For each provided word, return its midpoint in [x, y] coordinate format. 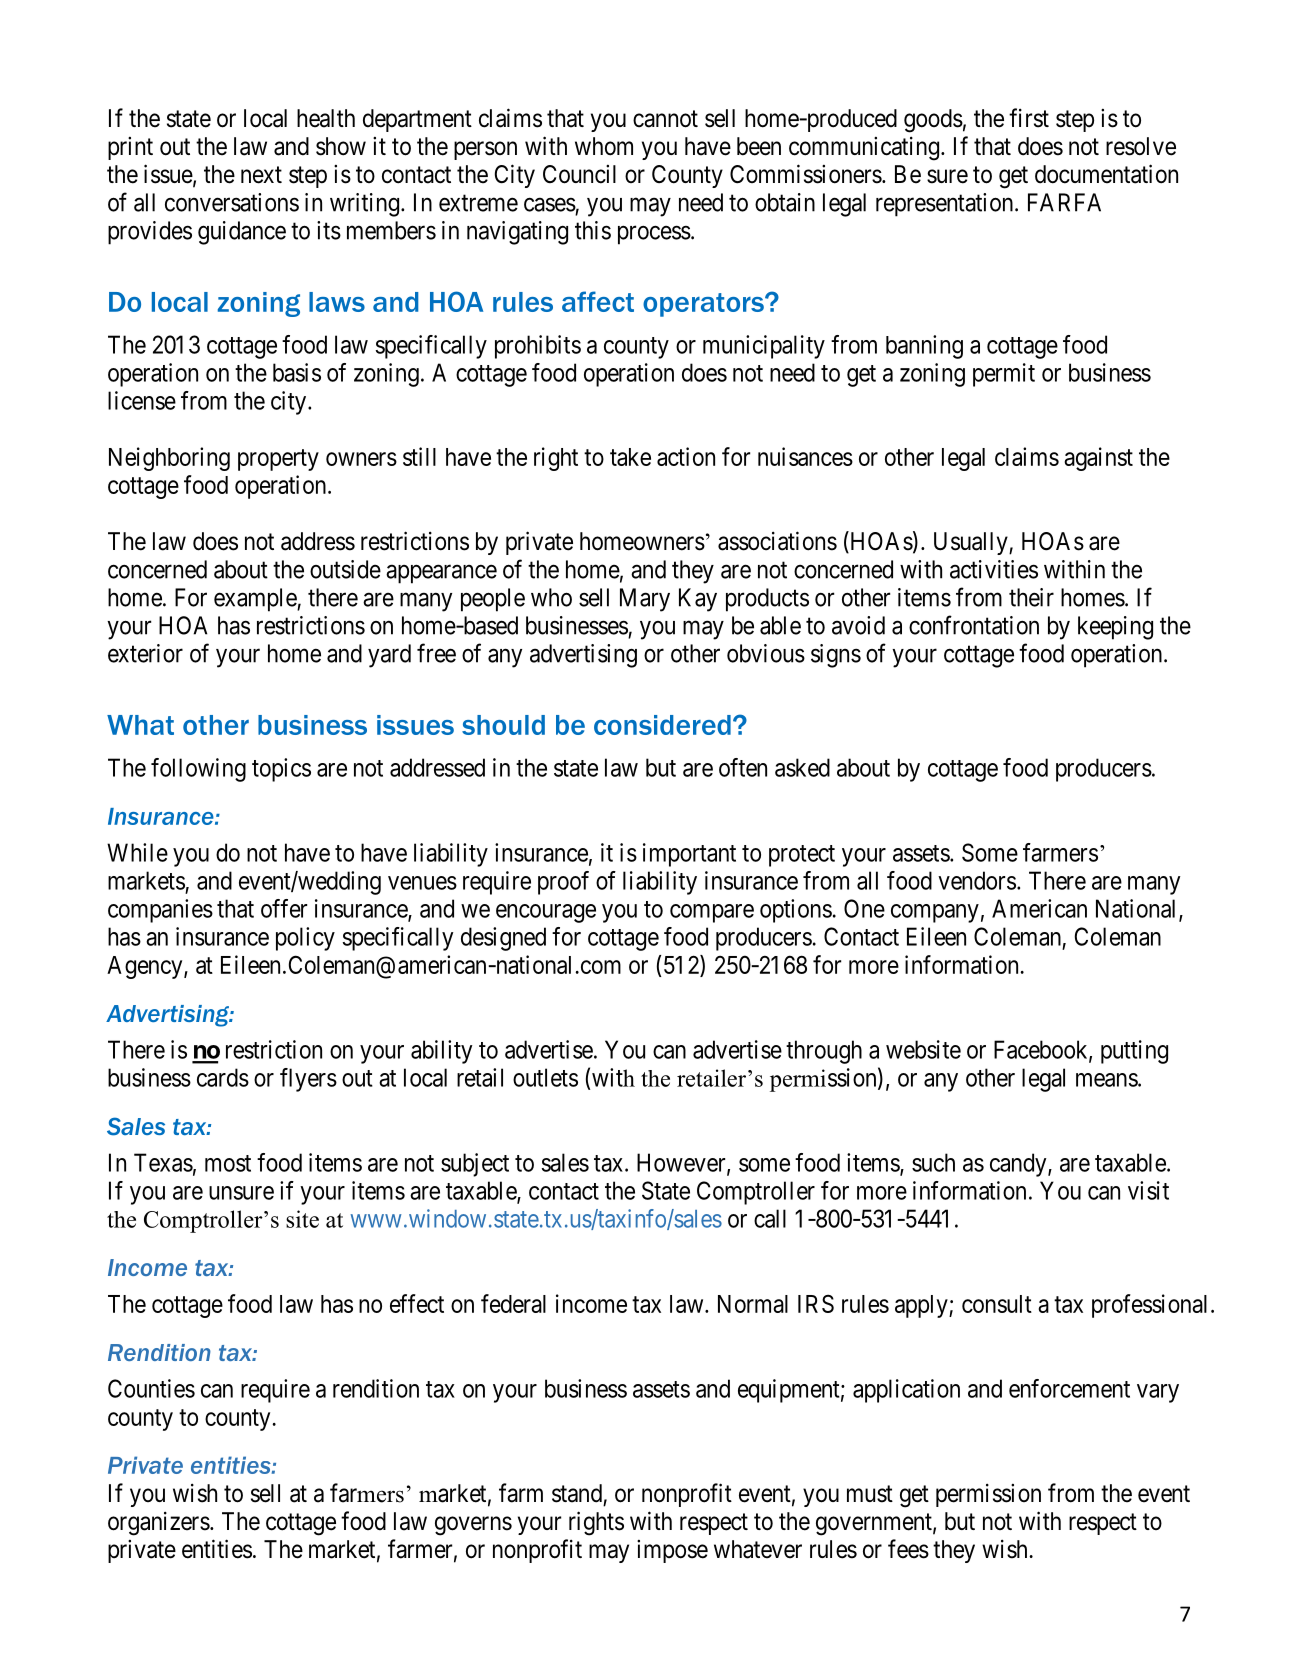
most [228, 1163]
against [1098, 459]
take [630, 457]
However [682, 1163]
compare [712, 913]
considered [662, 725]
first [1029, 118]
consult [997, 1304]
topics [281, 770]
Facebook [1042, 1050]
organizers [159, 1523]
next [261, 175]
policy [305, 939]
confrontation [974, 625]
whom [604, 146]
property [278, 460]
